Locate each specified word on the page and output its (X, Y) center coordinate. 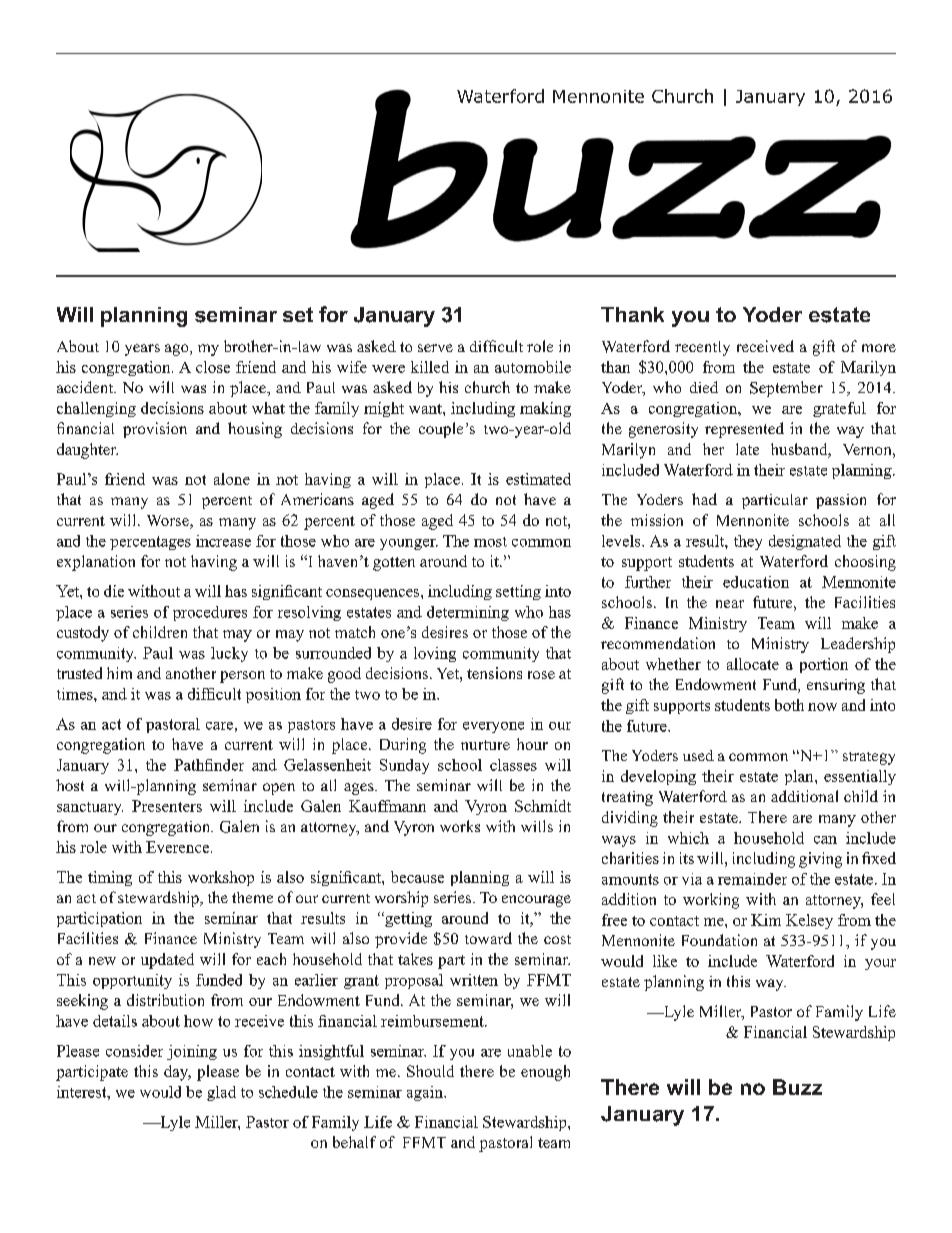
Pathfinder (209, 765)
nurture (485, 745)
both (789, 705)
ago (178, 350)
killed (430, 367)
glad (221, 1093)
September (786, 389)
